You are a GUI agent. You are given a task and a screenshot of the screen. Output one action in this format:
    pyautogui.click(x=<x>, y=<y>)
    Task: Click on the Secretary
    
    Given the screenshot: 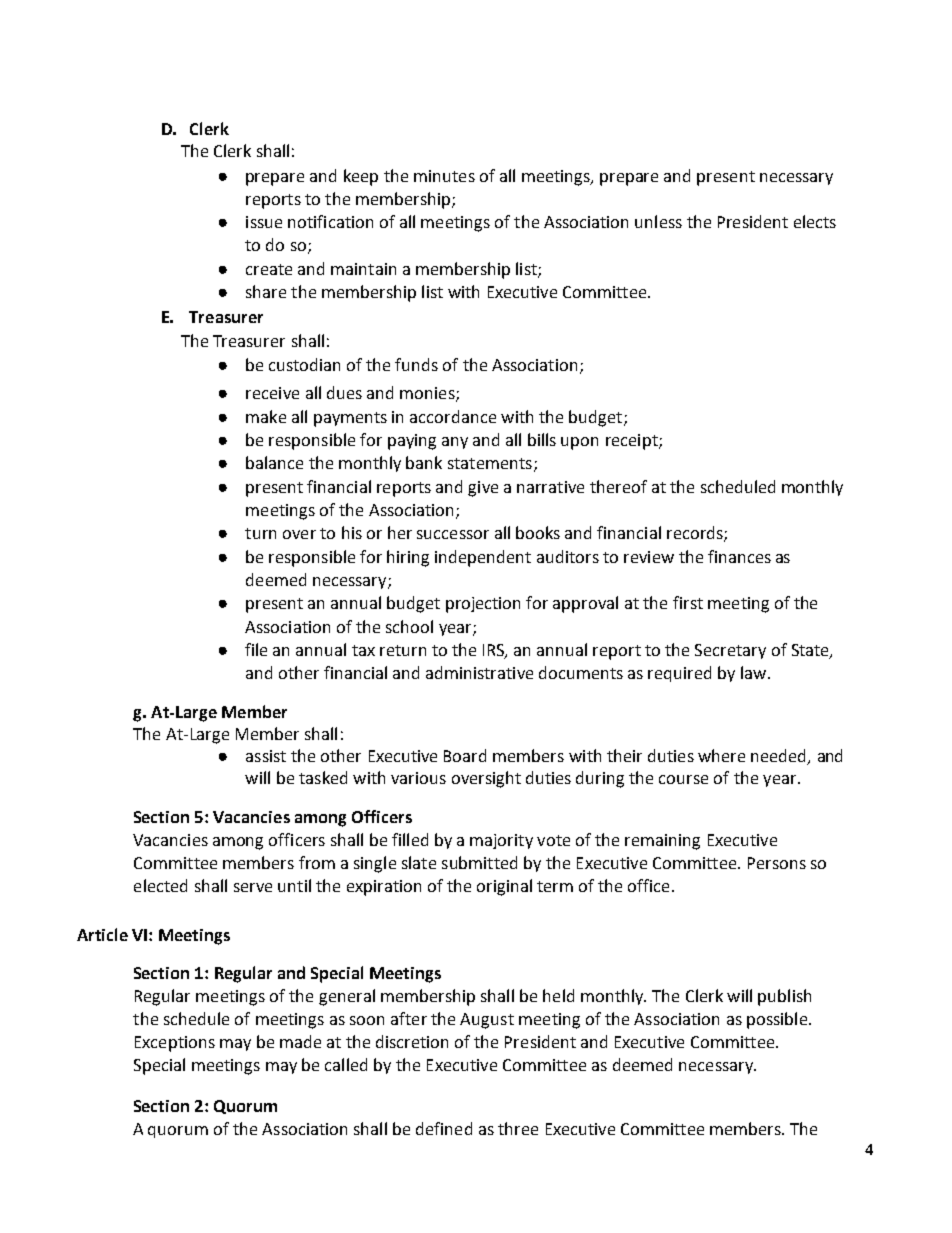 What is the action you would take?
    pyautogui.click(x=730, y=651)
